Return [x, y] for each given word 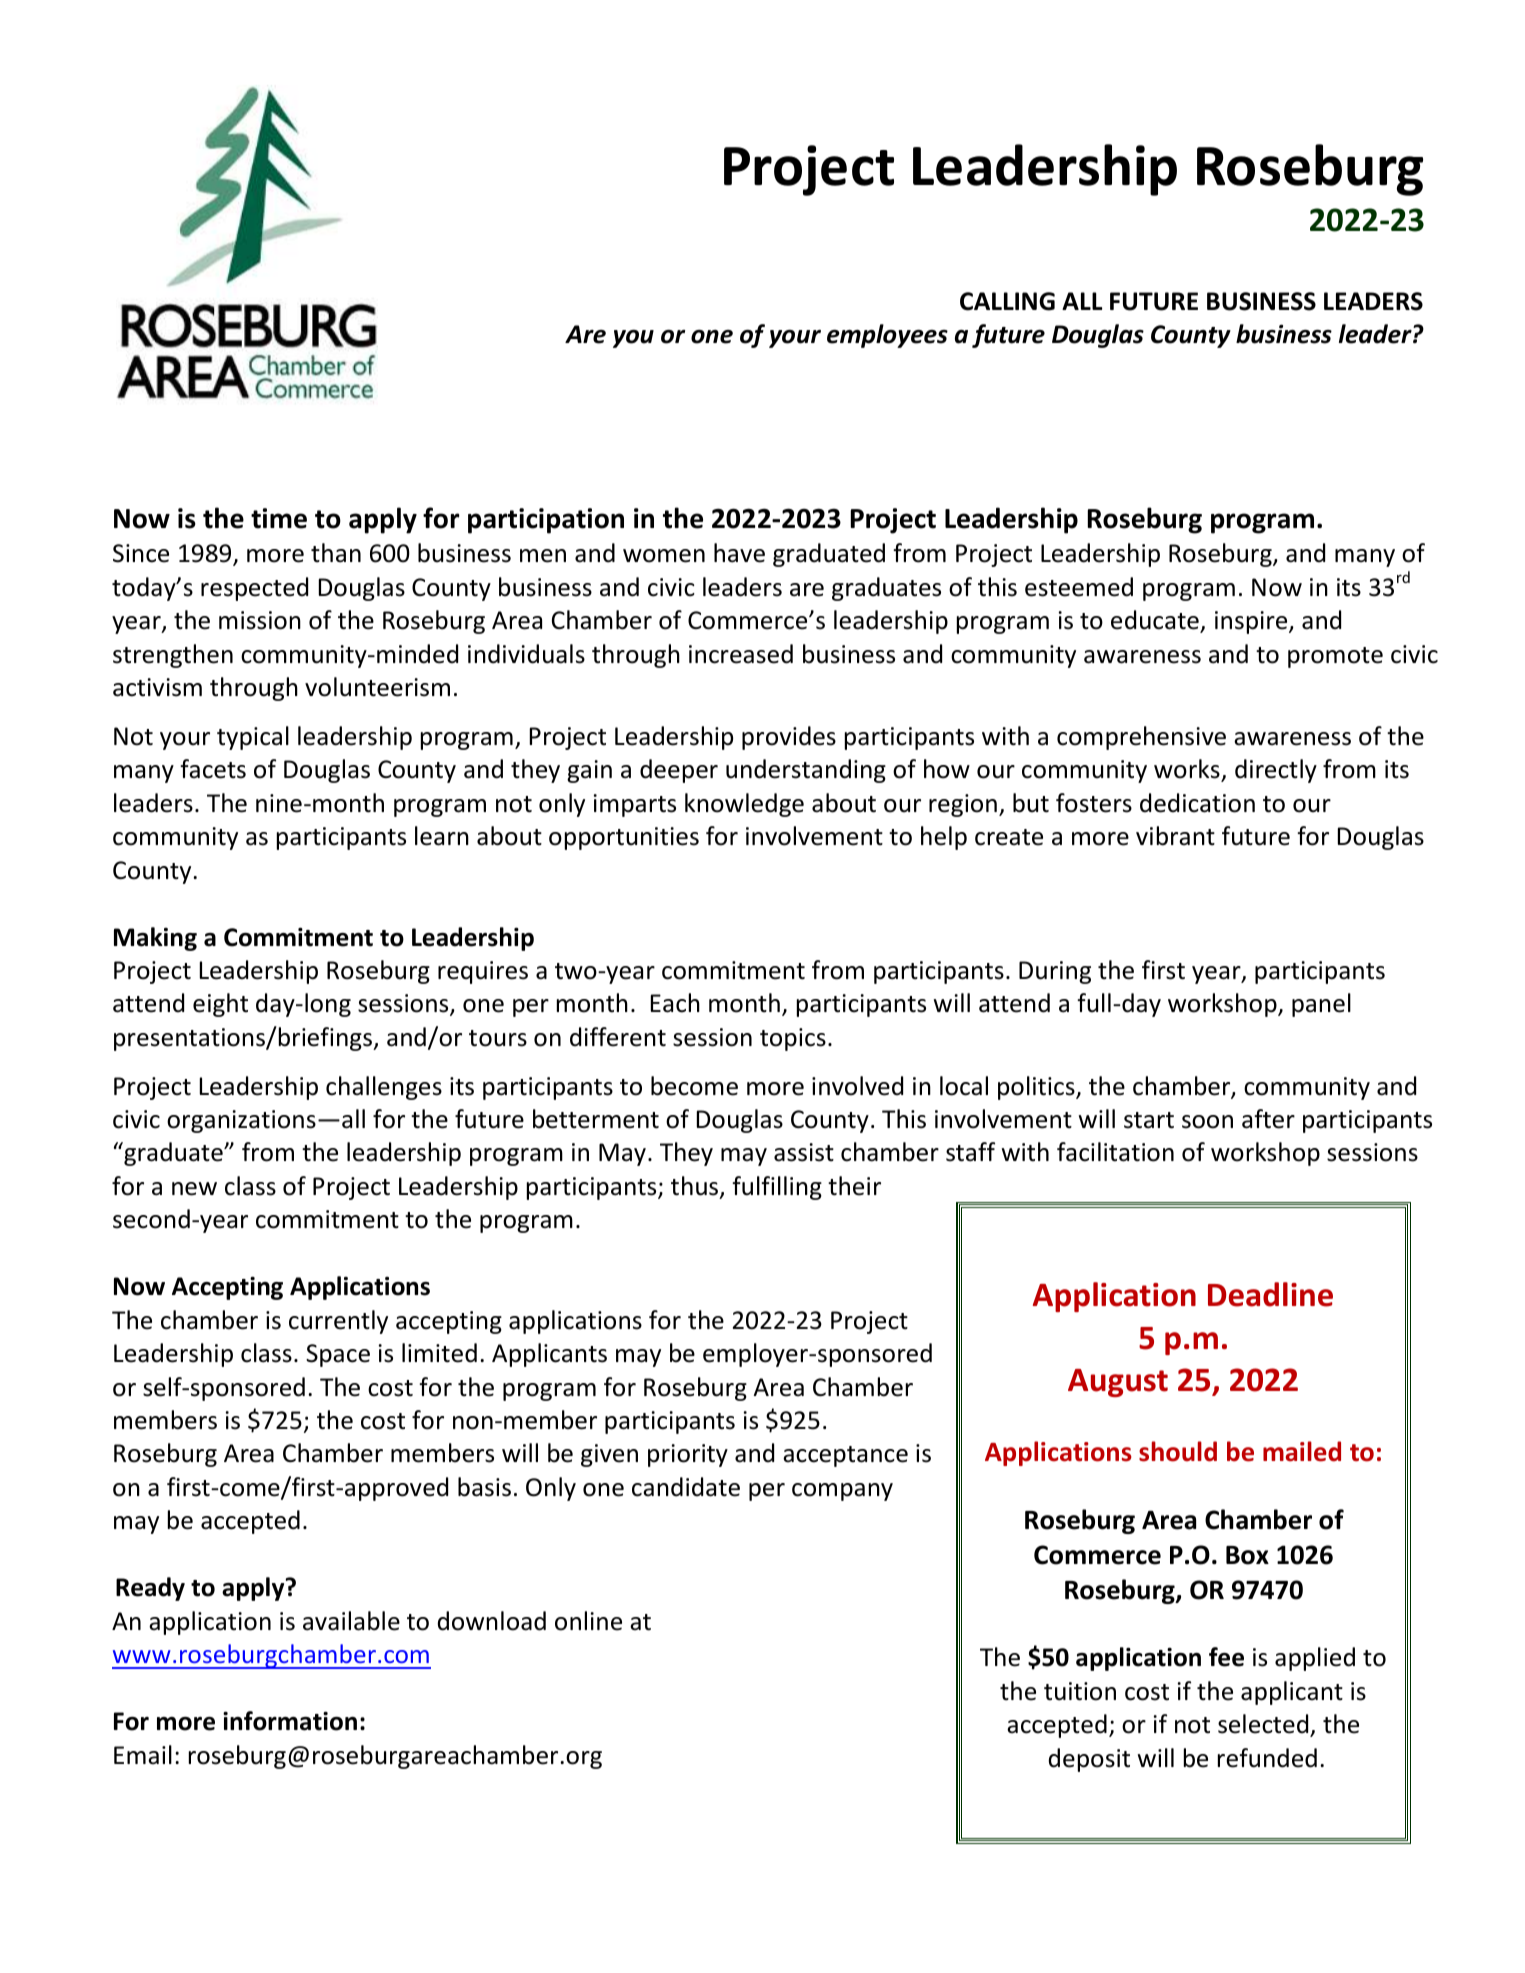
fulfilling [777, 1188]
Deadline [1270, 1294]
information [290, 1721]
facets [213, 769]
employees [887, 336]
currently [338, 1322]
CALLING [1007, 301]
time [279, 518]
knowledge [744, 805]
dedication [1197, 803]
